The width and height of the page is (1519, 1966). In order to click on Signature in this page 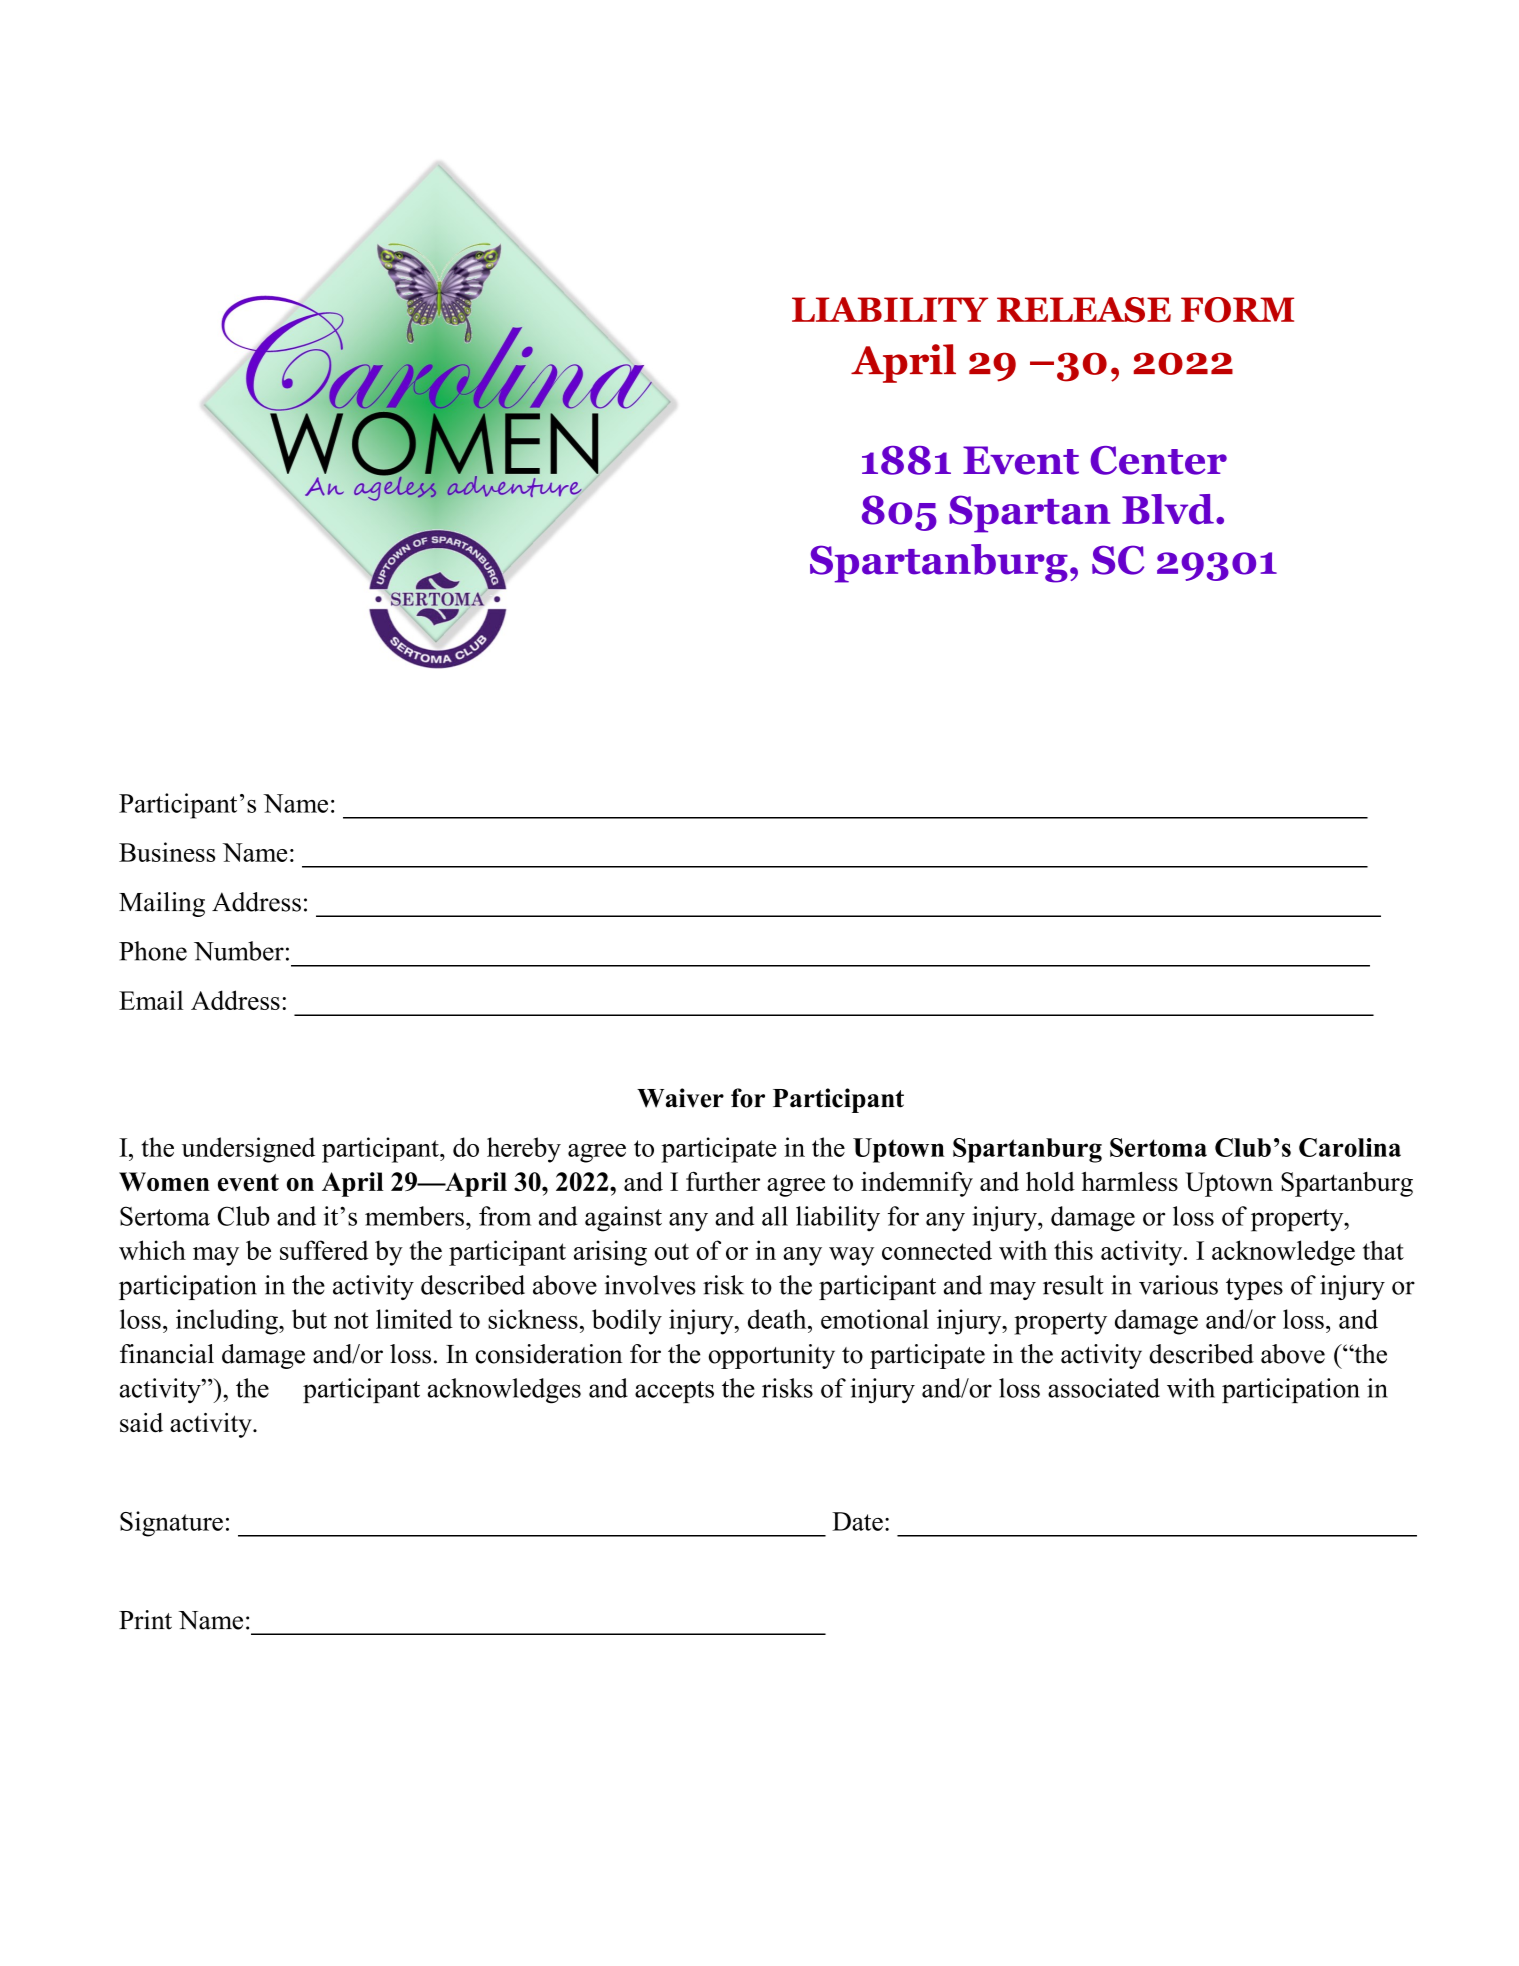, I will do `click(171, 1524)`.
